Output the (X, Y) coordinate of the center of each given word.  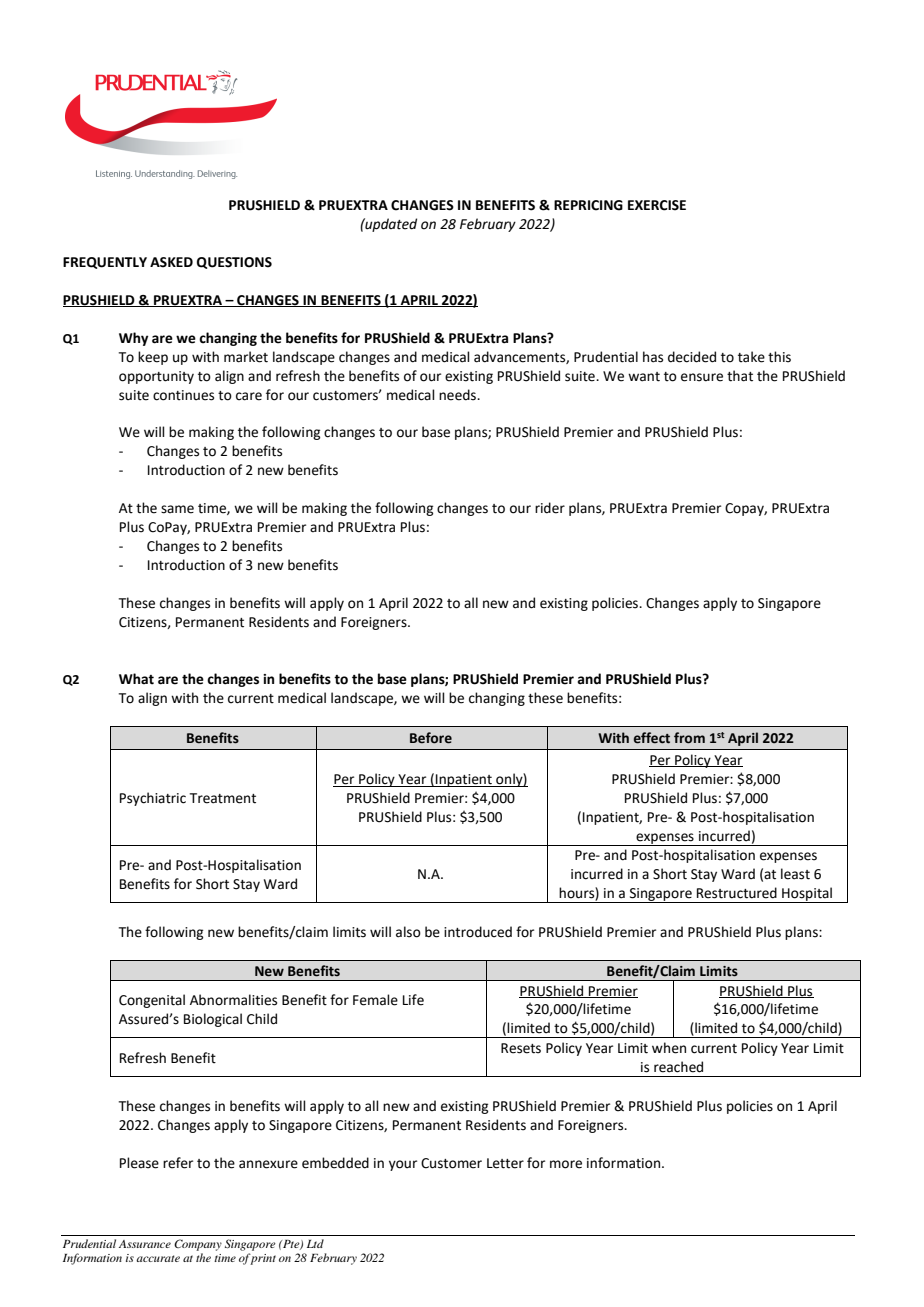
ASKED (171, 262)
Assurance (145, 1244)
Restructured (737, 893)
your (403, 1165)
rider (550, 508)
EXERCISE (657, 205)
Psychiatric (153, 799)
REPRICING (588, 205)
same (177, 509)
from (689, 738)
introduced (478, 932)
